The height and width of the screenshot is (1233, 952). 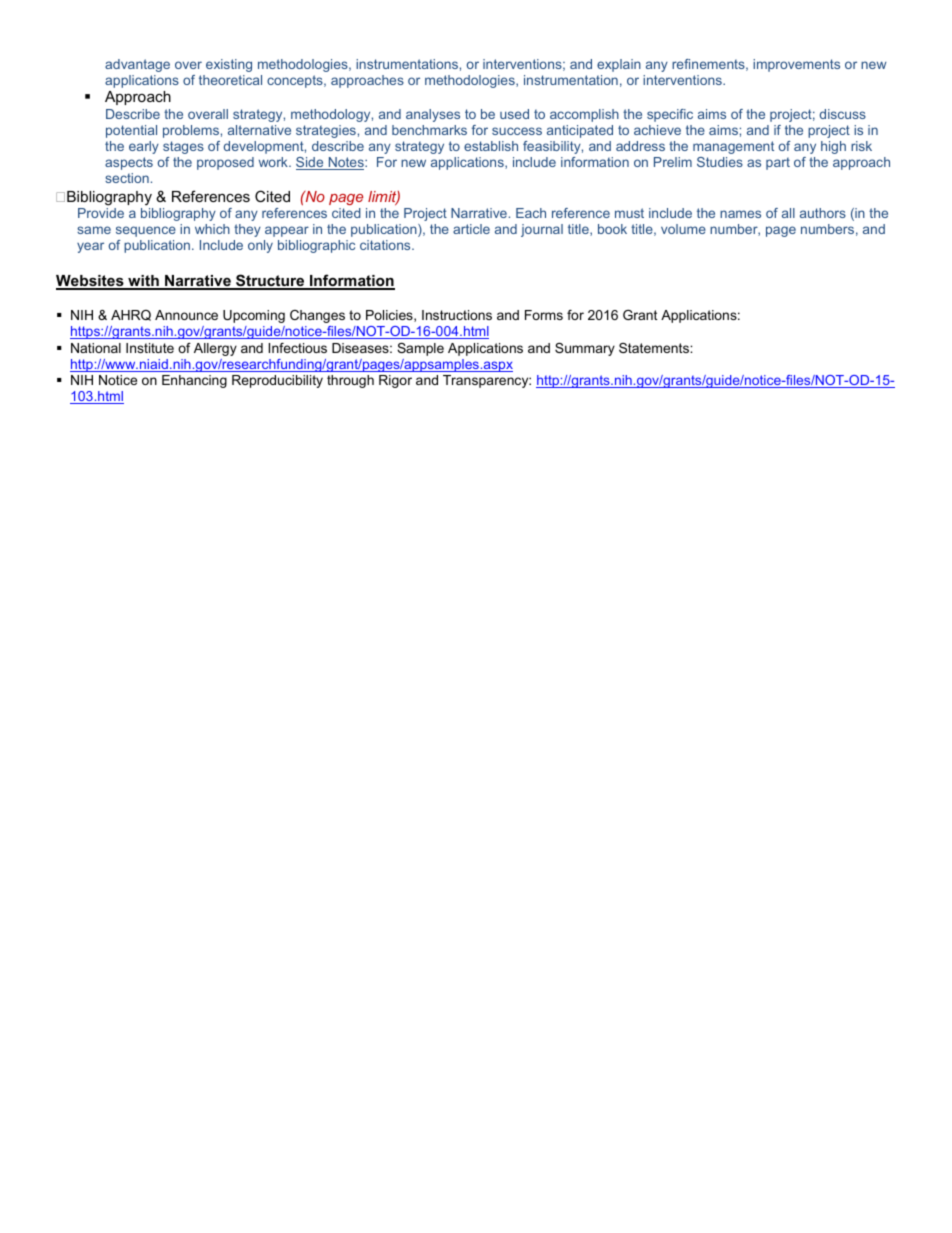 What do you see at coordinates (230, 80) in the screenshot?
I see `theoretical` at bounding box center [230, 80].
